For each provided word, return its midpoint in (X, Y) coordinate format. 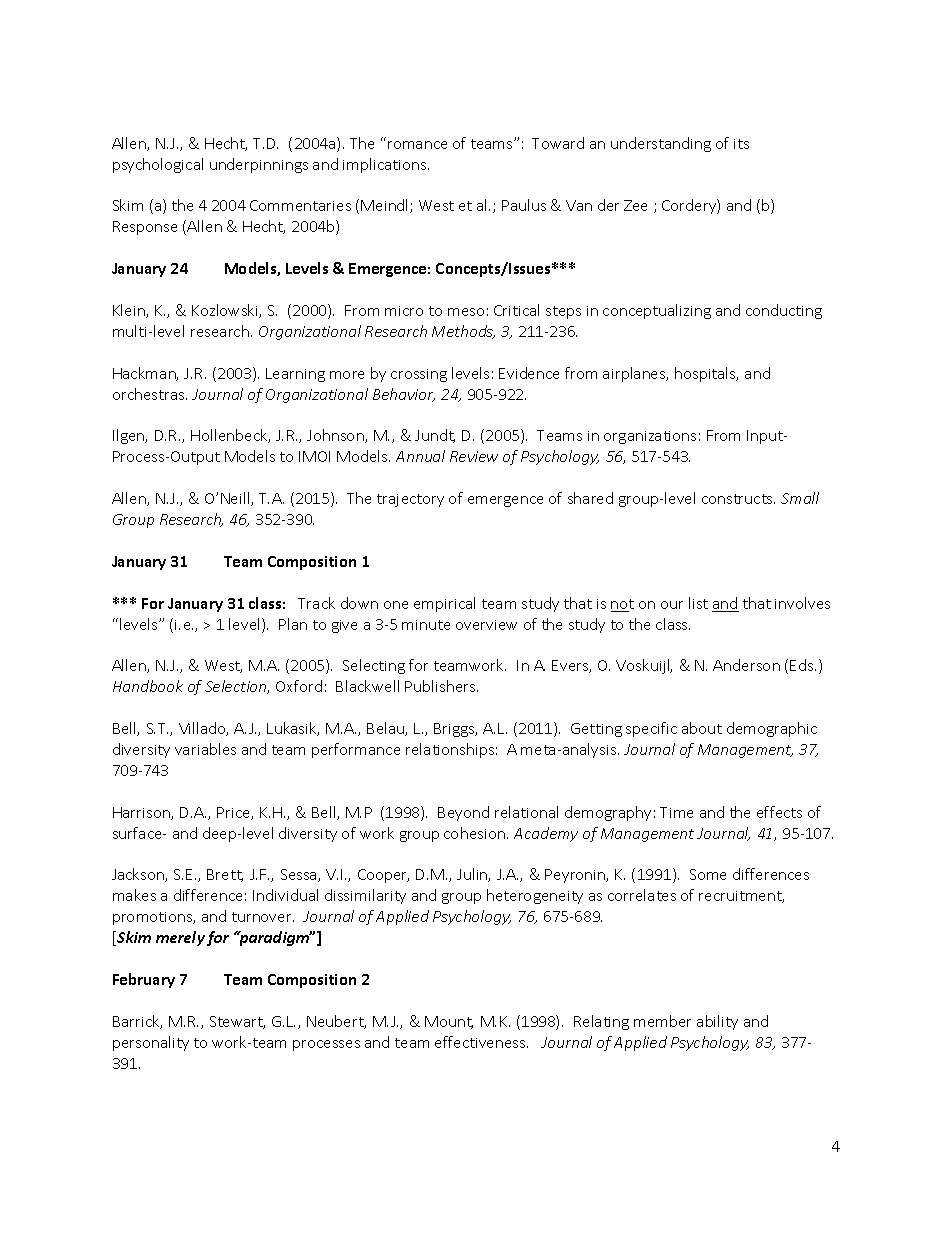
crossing (419, 375)
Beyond (463, 813)
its (741, 144)
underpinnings (259, 165)
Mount (449, 1022)
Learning (295, 375)
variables (205, 749)
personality (151, 1043)
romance (417, 145)
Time (676, 812)
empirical (444, 604)
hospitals (706, 374)
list (698, 603)
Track (316, 603)
